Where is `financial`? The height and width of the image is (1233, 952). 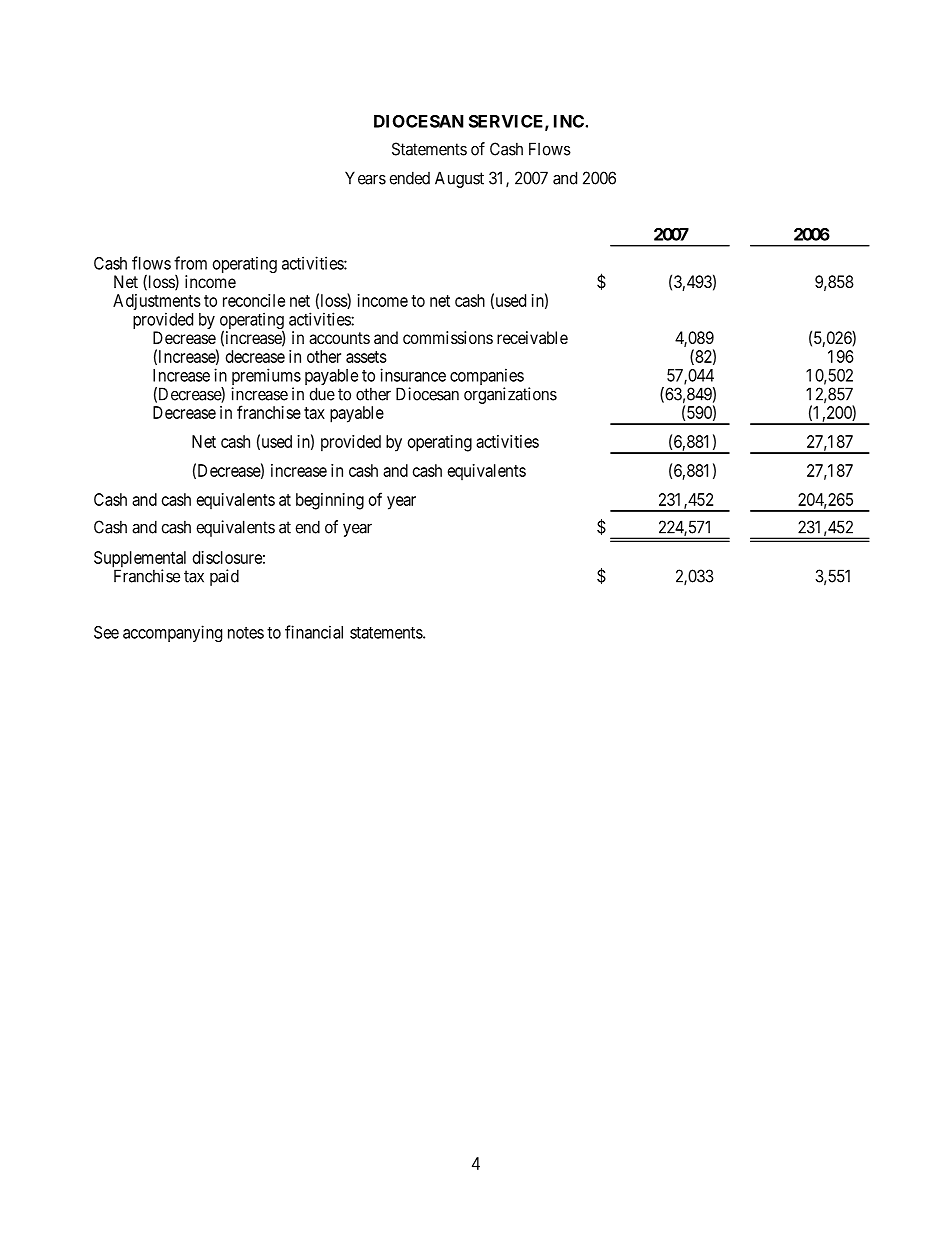
financial is located at coordinates (314, 632).
